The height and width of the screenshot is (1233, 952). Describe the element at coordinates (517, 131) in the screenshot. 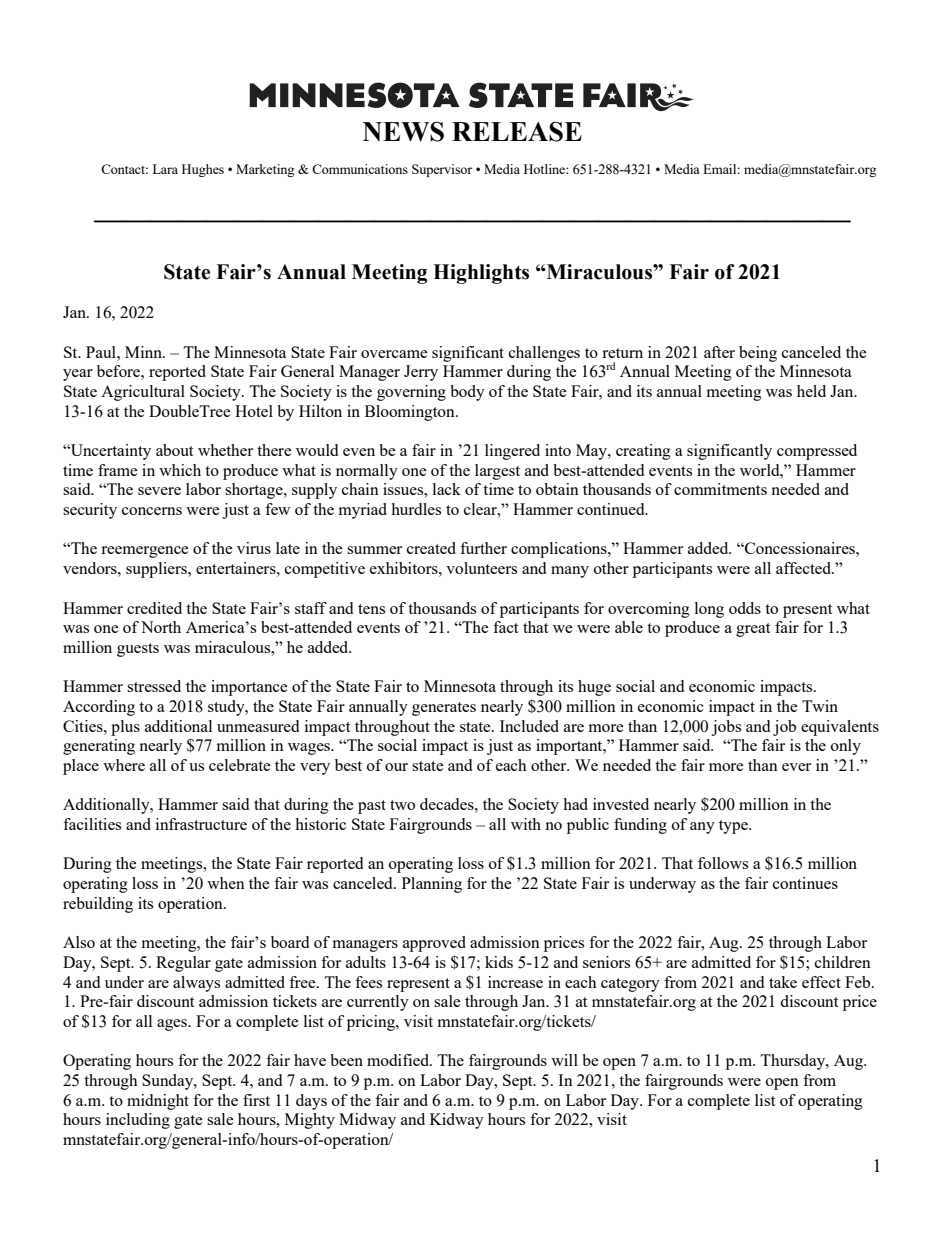

I see `RELEASE` at that location.
